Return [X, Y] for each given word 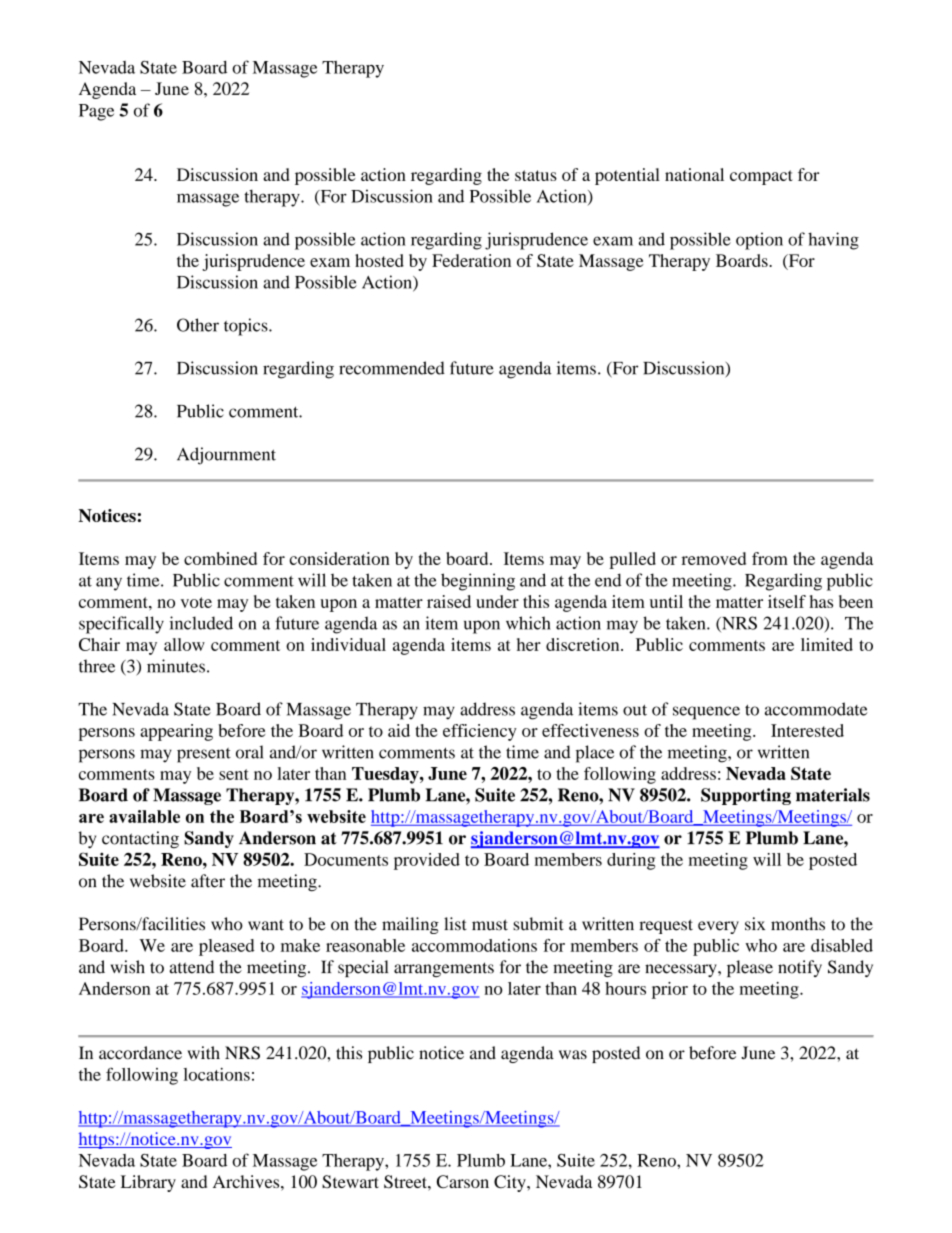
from [770, 558]
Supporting [746, 796]
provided [427, 861]
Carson [463, 1181]
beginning [478, 582]
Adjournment [226, 456]
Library [148, 1183]
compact [761, 177]
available [144, 816]
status [536, 175]
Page [96, 112]
